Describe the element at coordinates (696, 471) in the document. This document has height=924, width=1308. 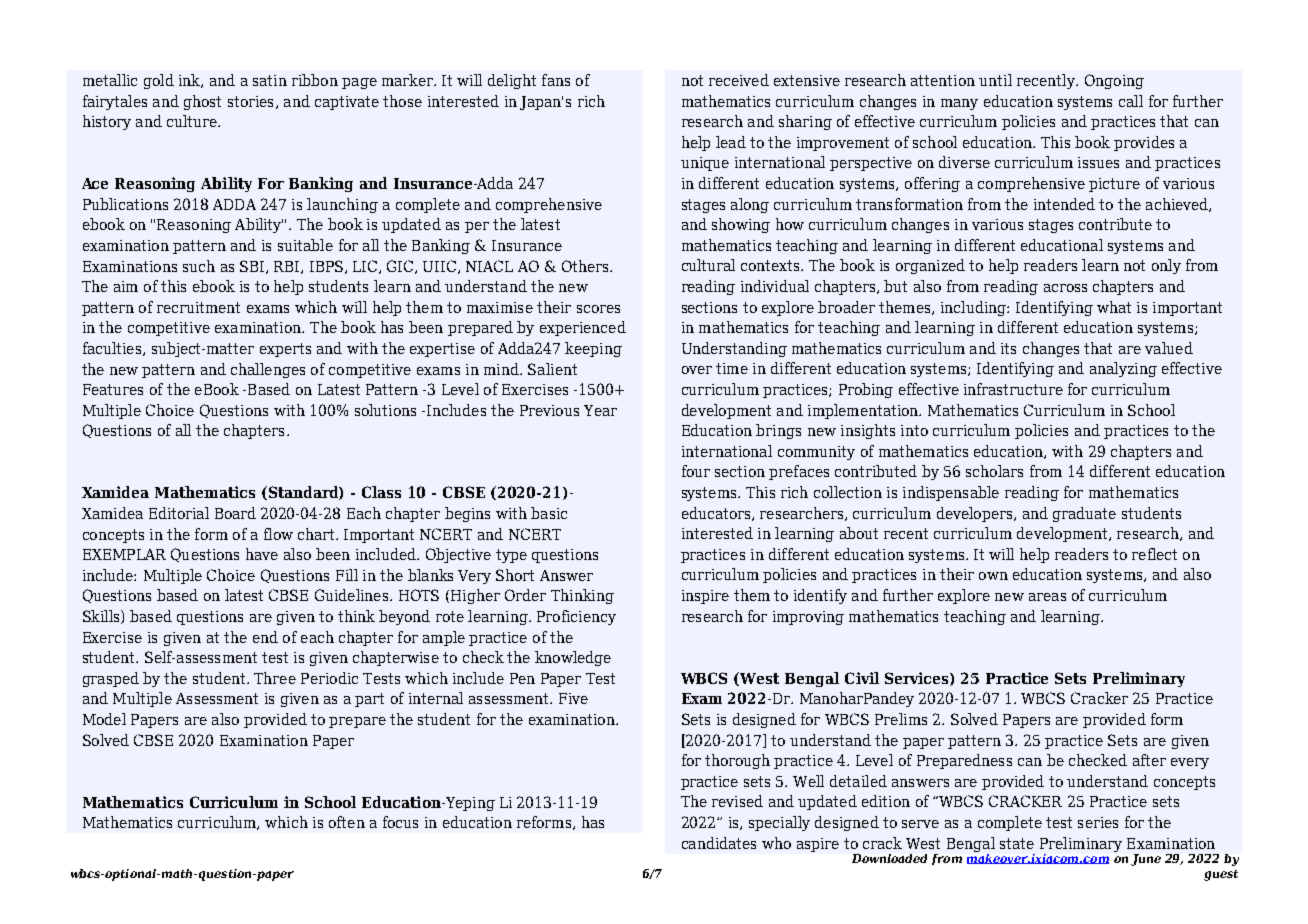
I see `four` at that location.
